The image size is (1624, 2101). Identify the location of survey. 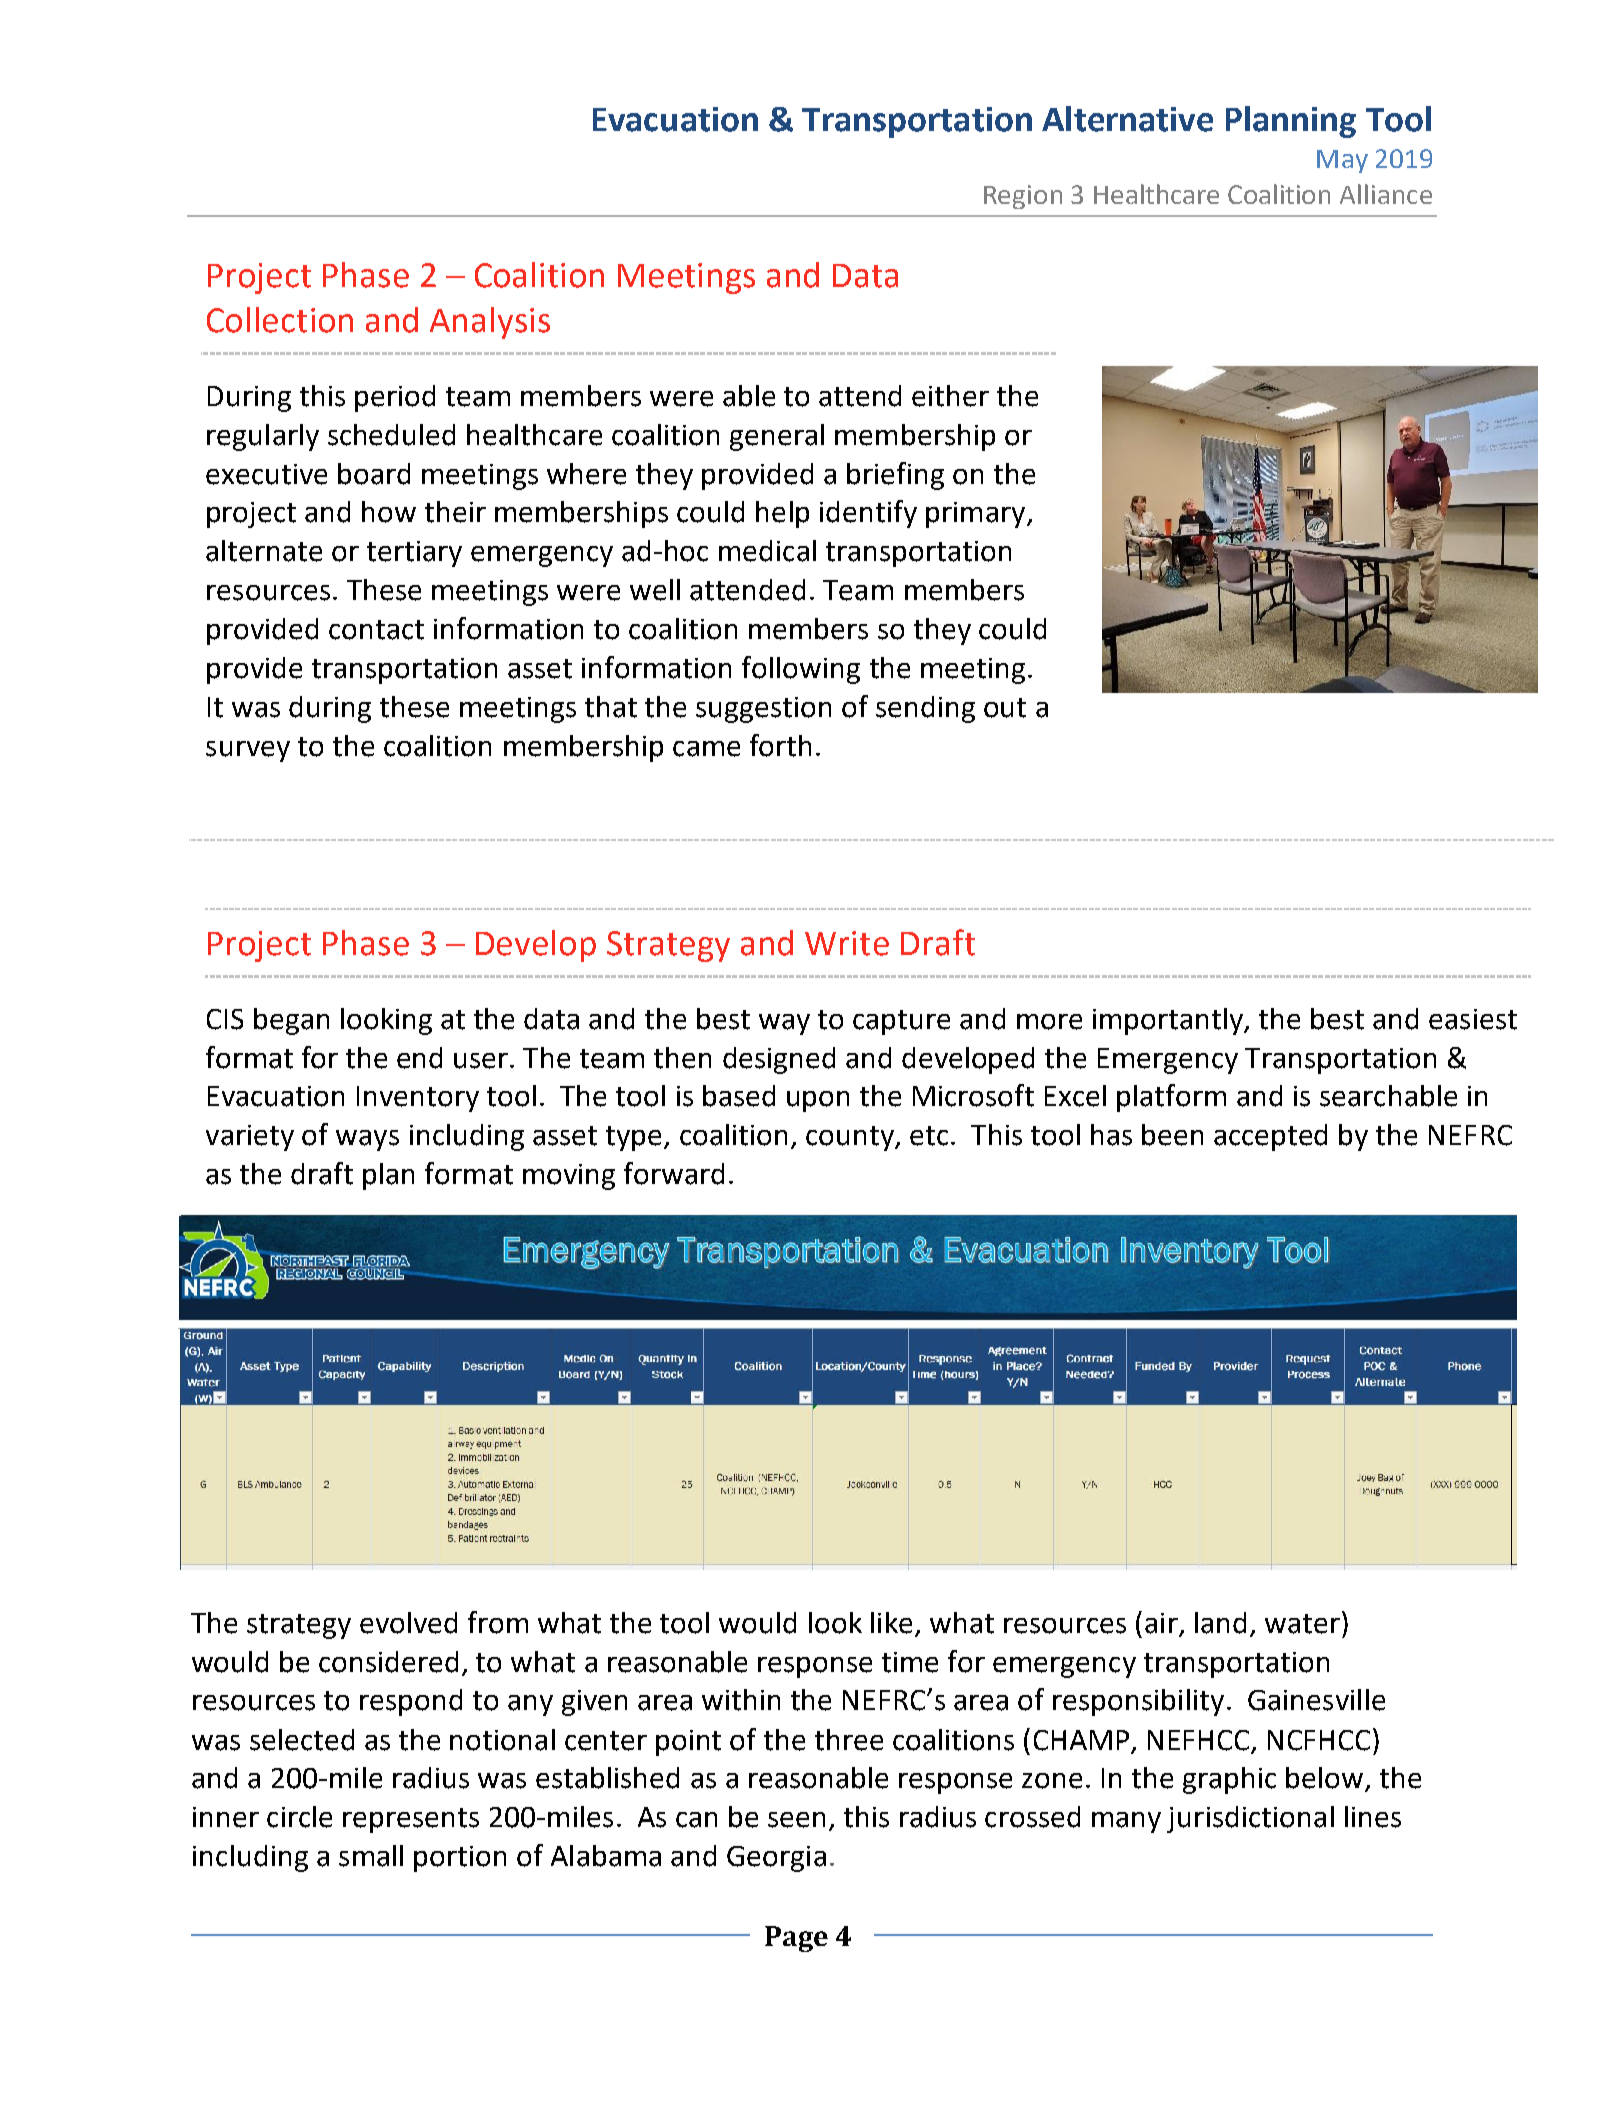
(248, 751).
